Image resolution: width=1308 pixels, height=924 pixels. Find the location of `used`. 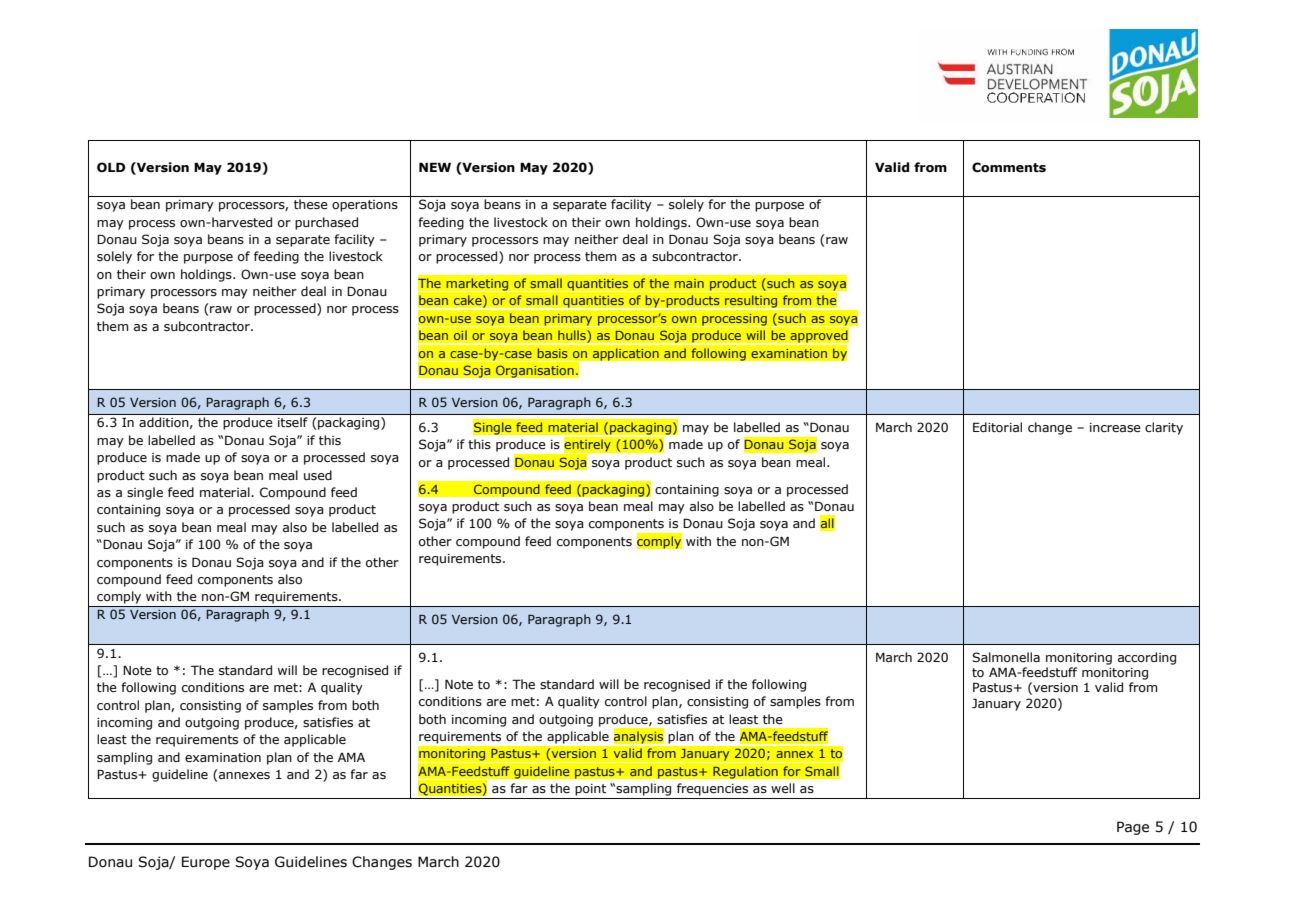

used is located at coordinates (318, 475).
